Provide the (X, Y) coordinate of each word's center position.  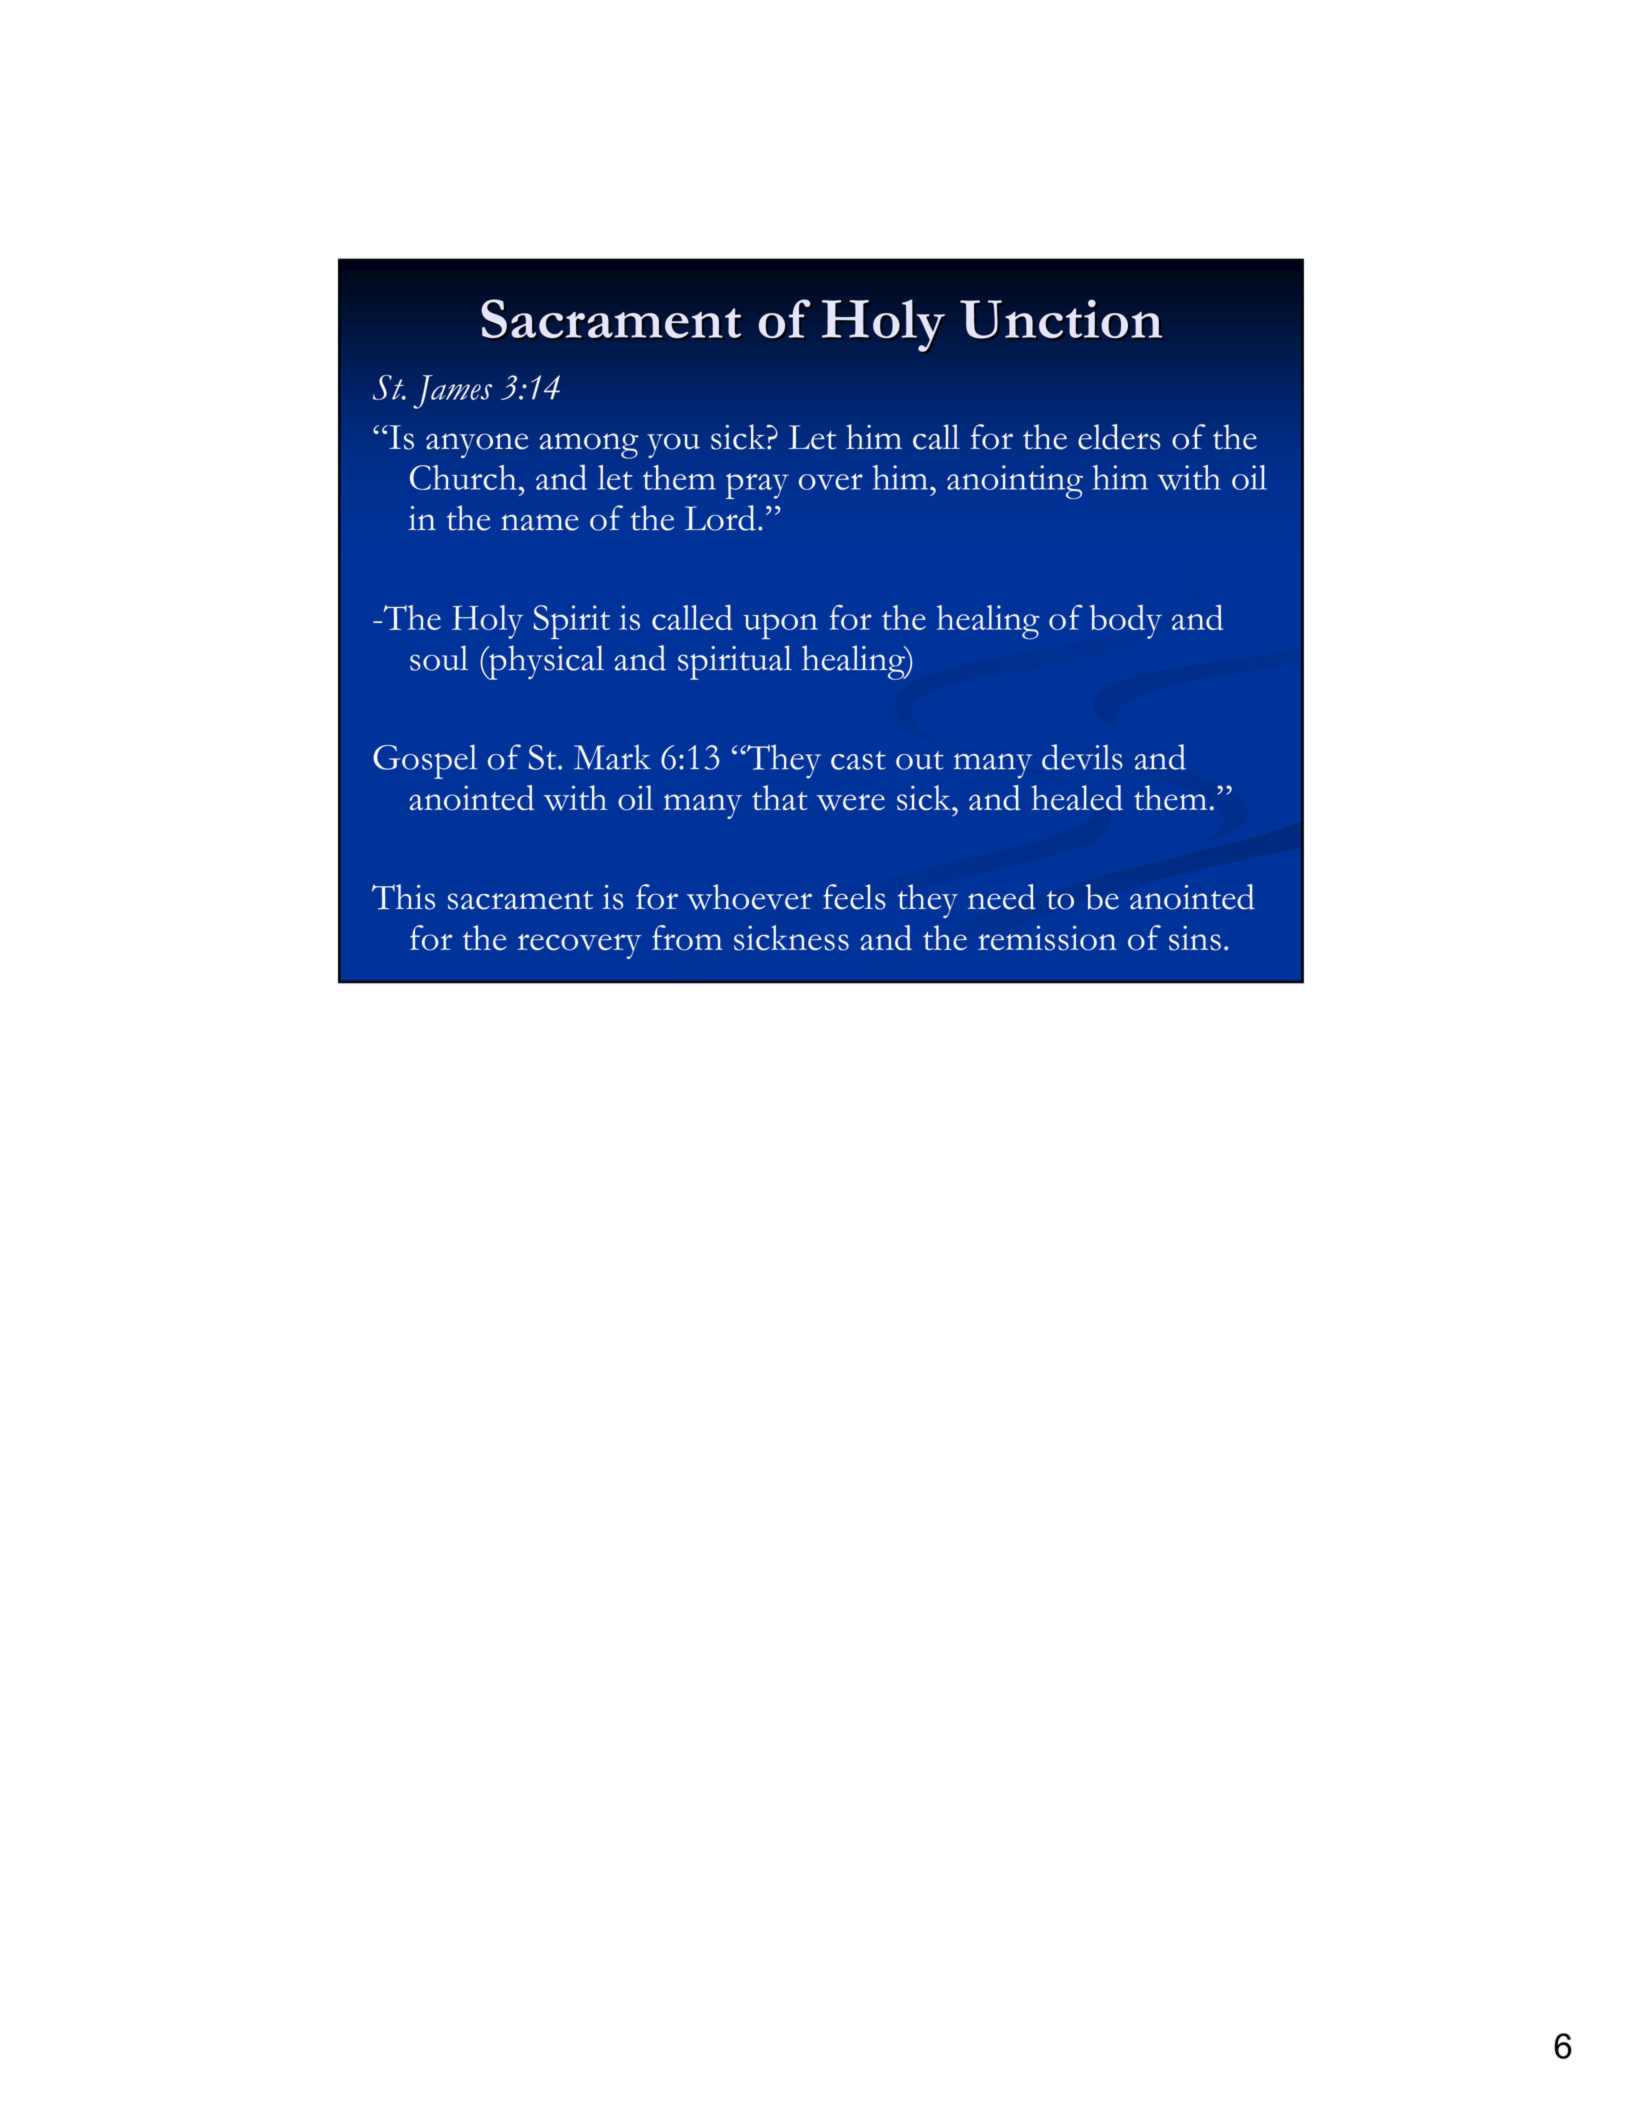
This (403, 897)
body (1126, 622)
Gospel (425, 761)
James (452, 392)
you (673, 445)
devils (1082, 757)
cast (858, 760)
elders (1119, 437)
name (540, 522)
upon (780, 626)
